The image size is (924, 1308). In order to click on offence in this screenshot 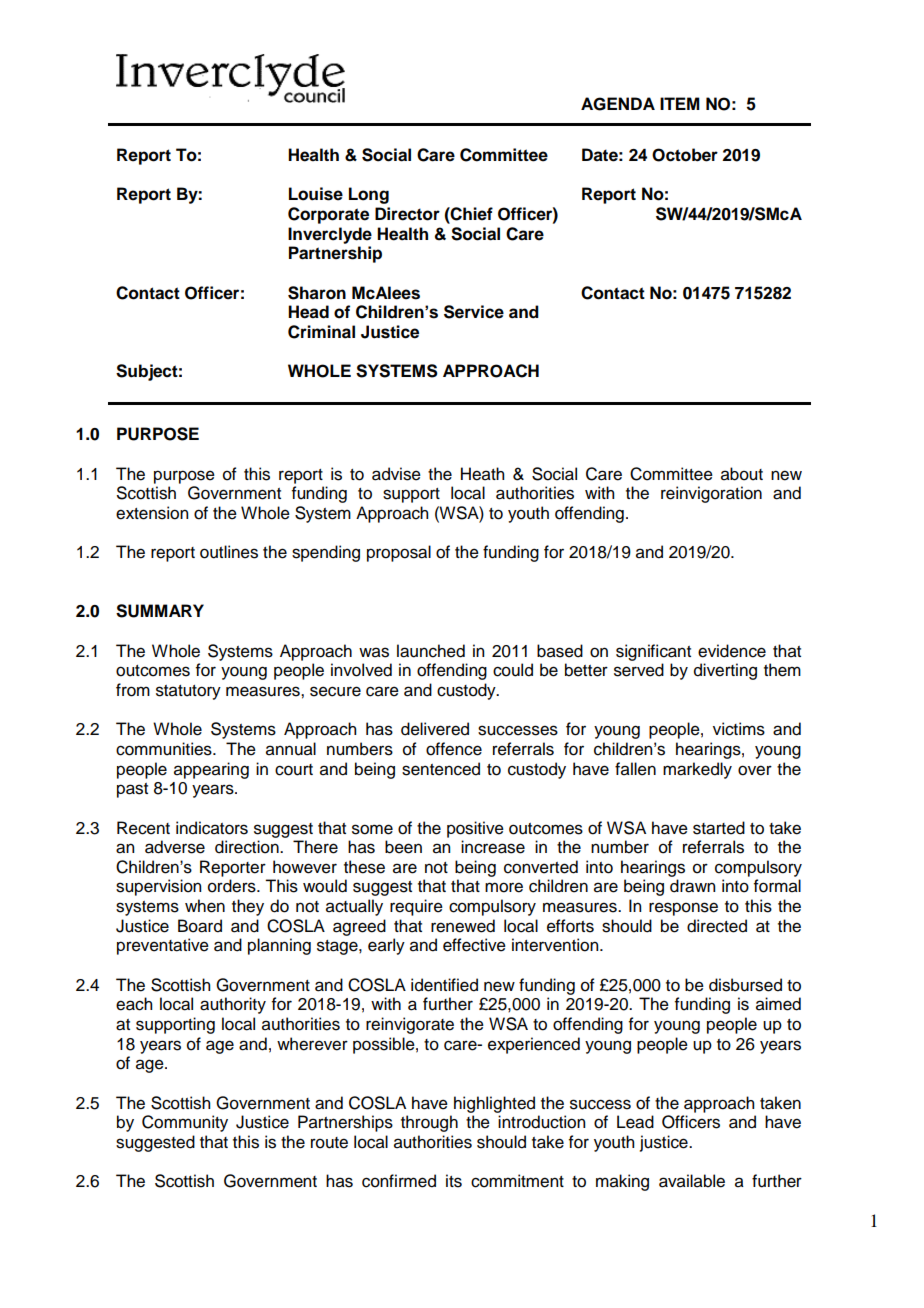, I will do `click(454, 749)`.
